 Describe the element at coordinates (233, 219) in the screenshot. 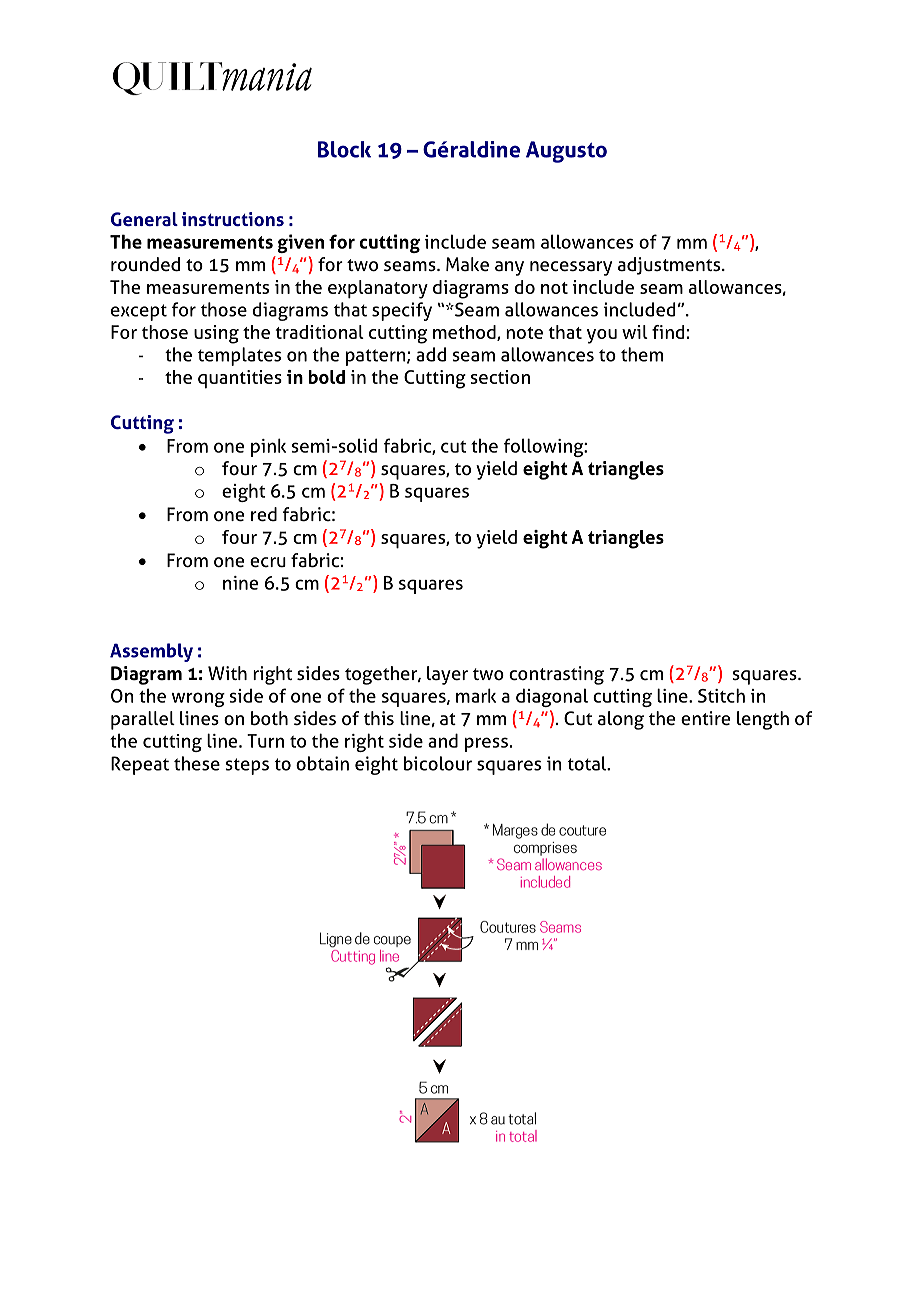

I see `instructions` at that location.
